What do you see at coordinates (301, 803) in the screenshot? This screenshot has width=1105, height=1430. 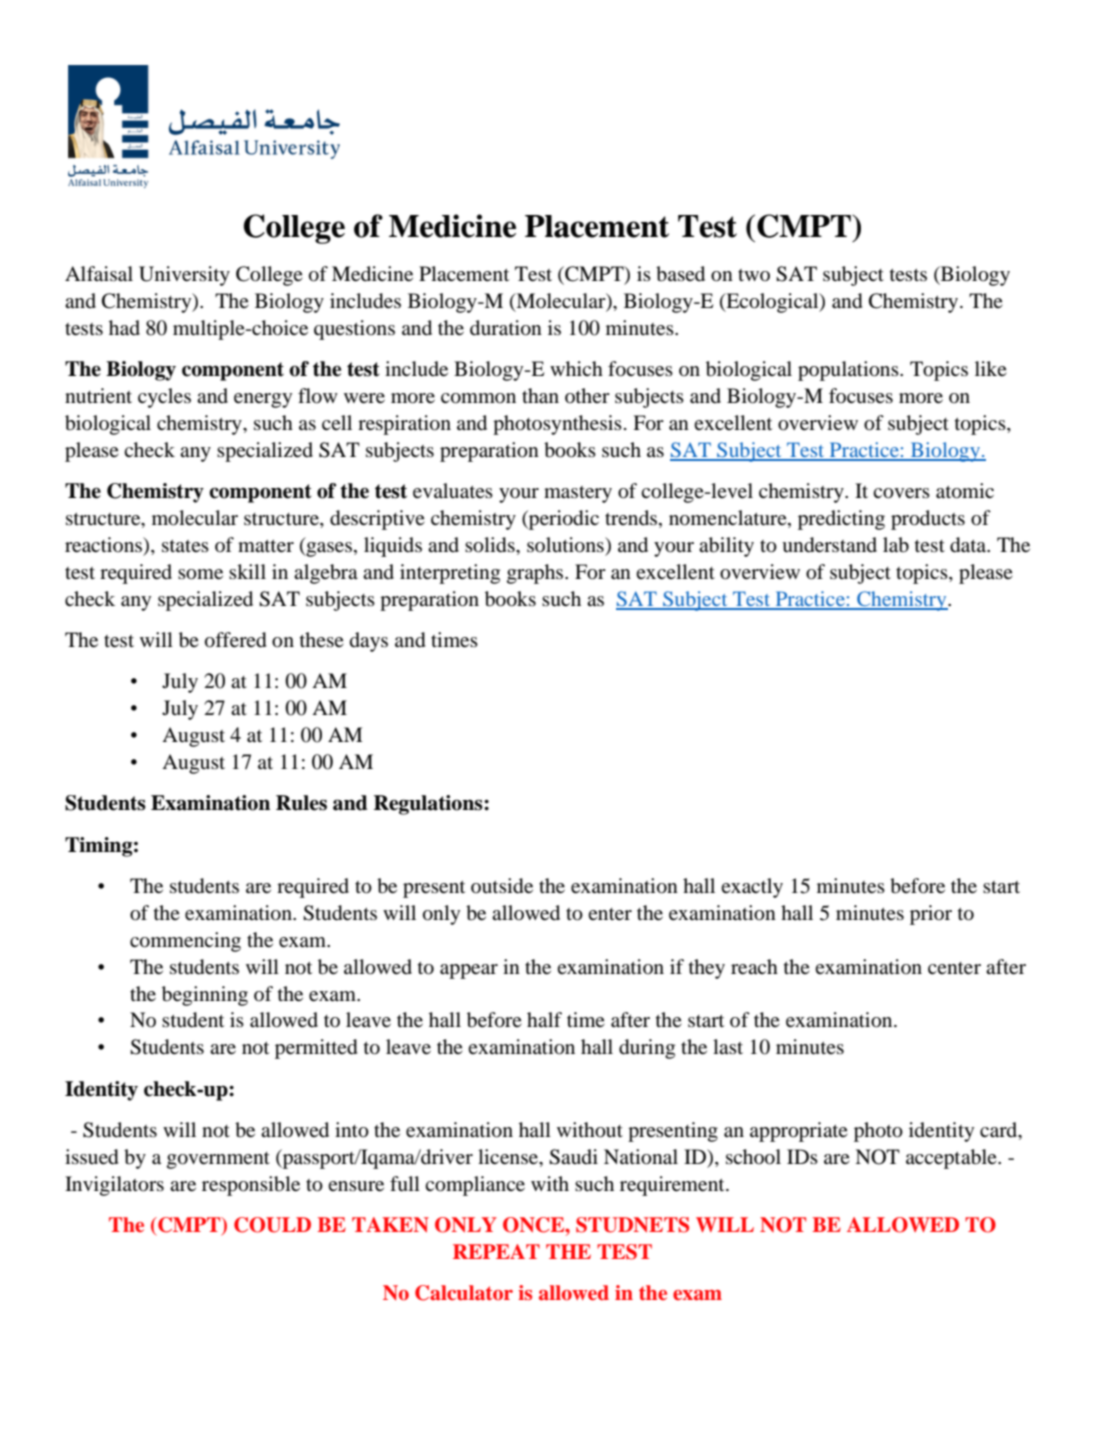 I see `Rules` at bounding box center [301, 803].
